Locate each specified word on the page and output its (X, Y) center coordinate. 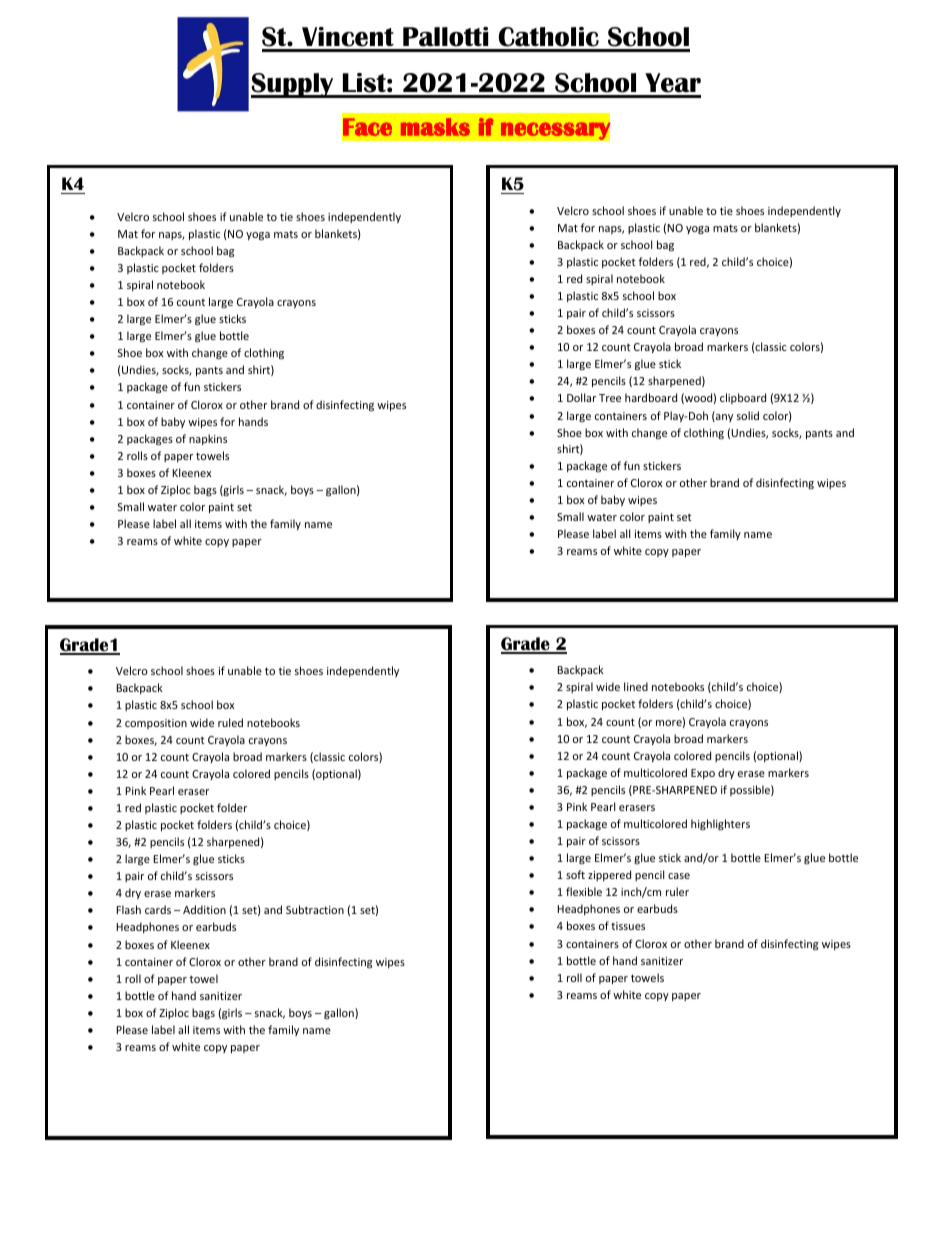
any (723, 418)
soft (575, 874)
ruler (677, 891)
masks (435, 127)
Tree (610, 398)
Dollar (581, 397)
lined (636, 686)
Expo (703, 774)
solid (748, 415)
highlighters (720, 824)
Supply (293, 85)
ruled (230, 722)
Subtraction (315, 909)
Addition (204, 909)
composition (156, 724)
